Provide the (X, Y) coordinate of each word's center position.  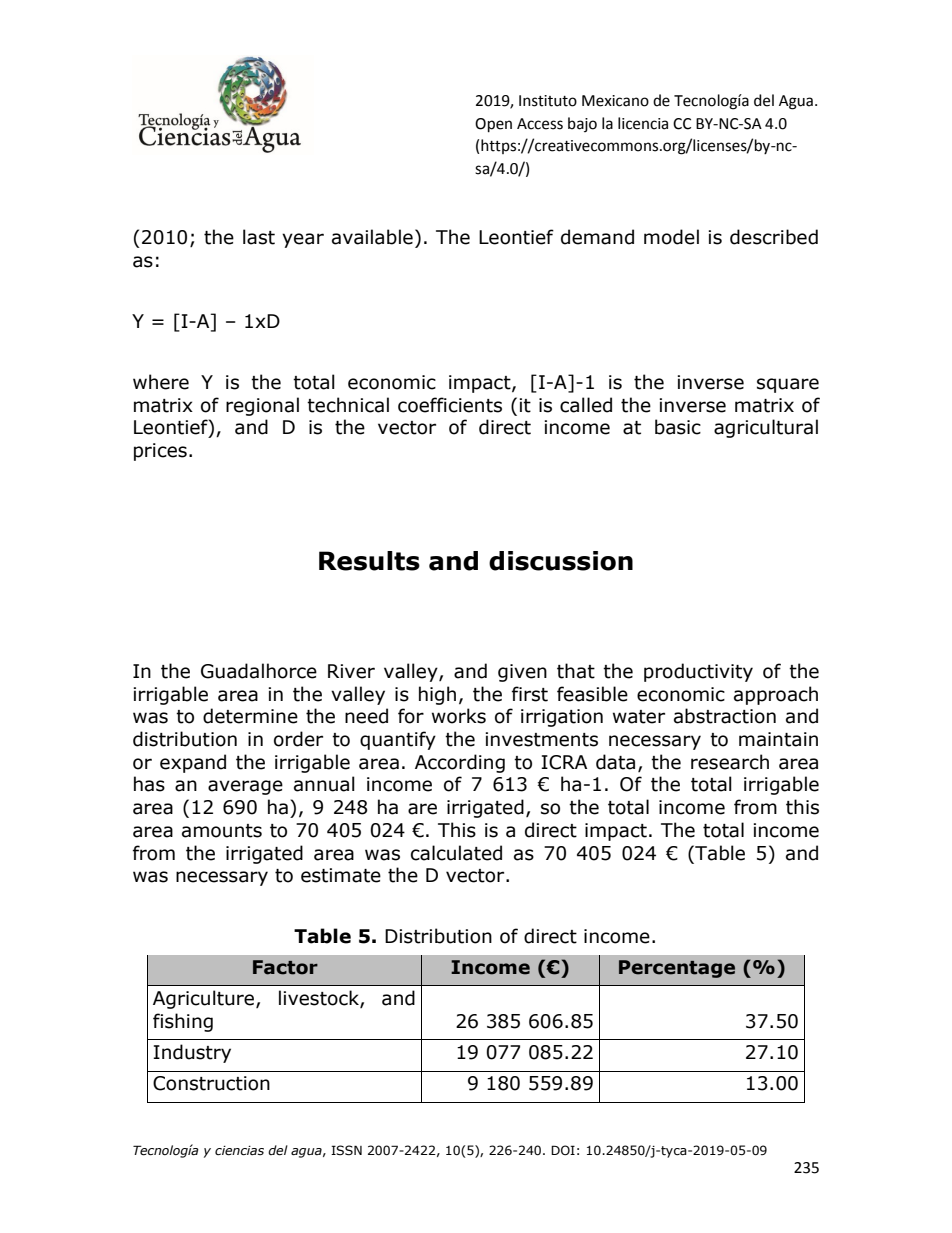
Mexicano (615, 101)
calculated (456, 853)
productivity (698, 672)
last (259, 237)
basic (678, 427)
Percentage (677, 969)
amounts (222, 831)
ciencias (239, 1151)
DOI (563, 1150)
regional (262, 406)
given (522, 673)
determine (250, 716)
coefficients (450, 405)
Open (493, 125)
